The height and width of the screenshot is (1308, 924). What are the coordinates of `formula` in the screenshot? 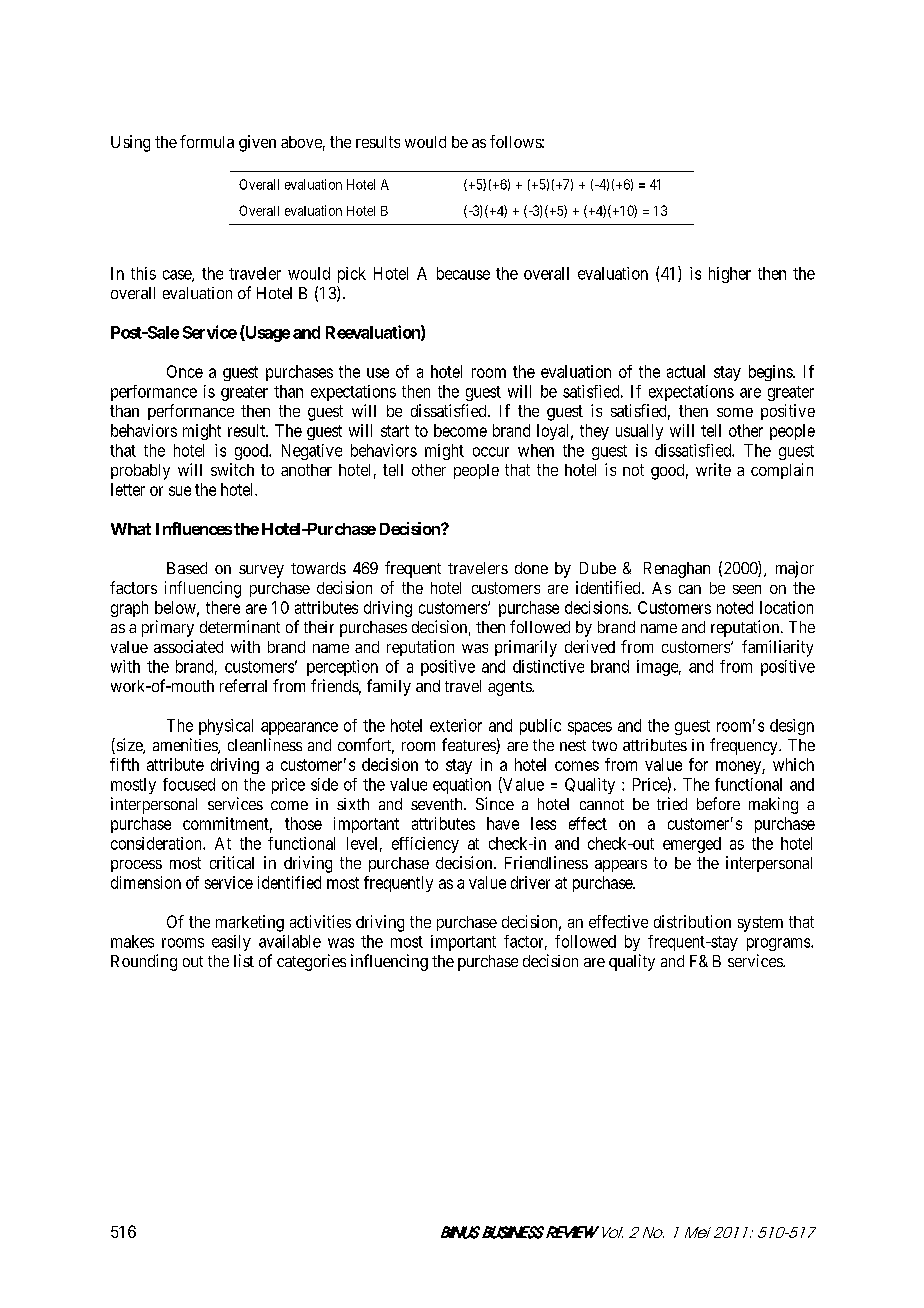 It's located at (207, 141).
